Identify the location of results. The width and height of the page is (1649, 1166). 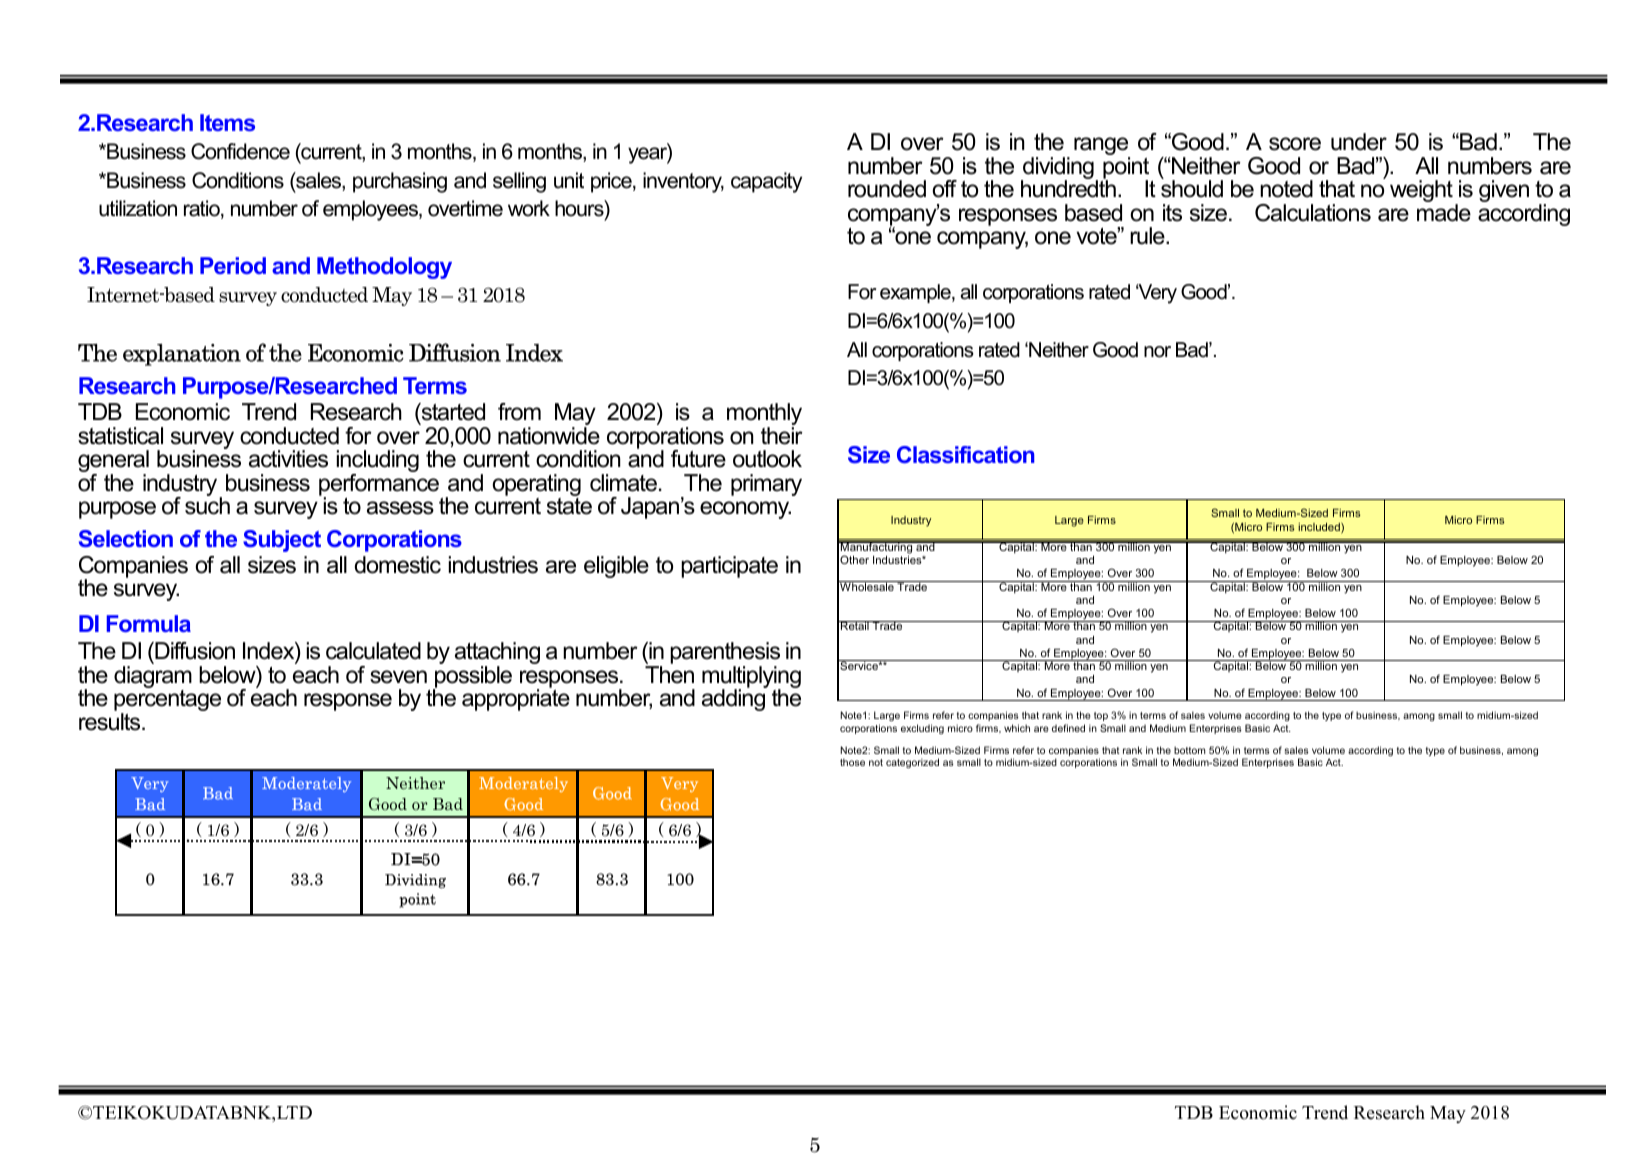
(111, 722).
